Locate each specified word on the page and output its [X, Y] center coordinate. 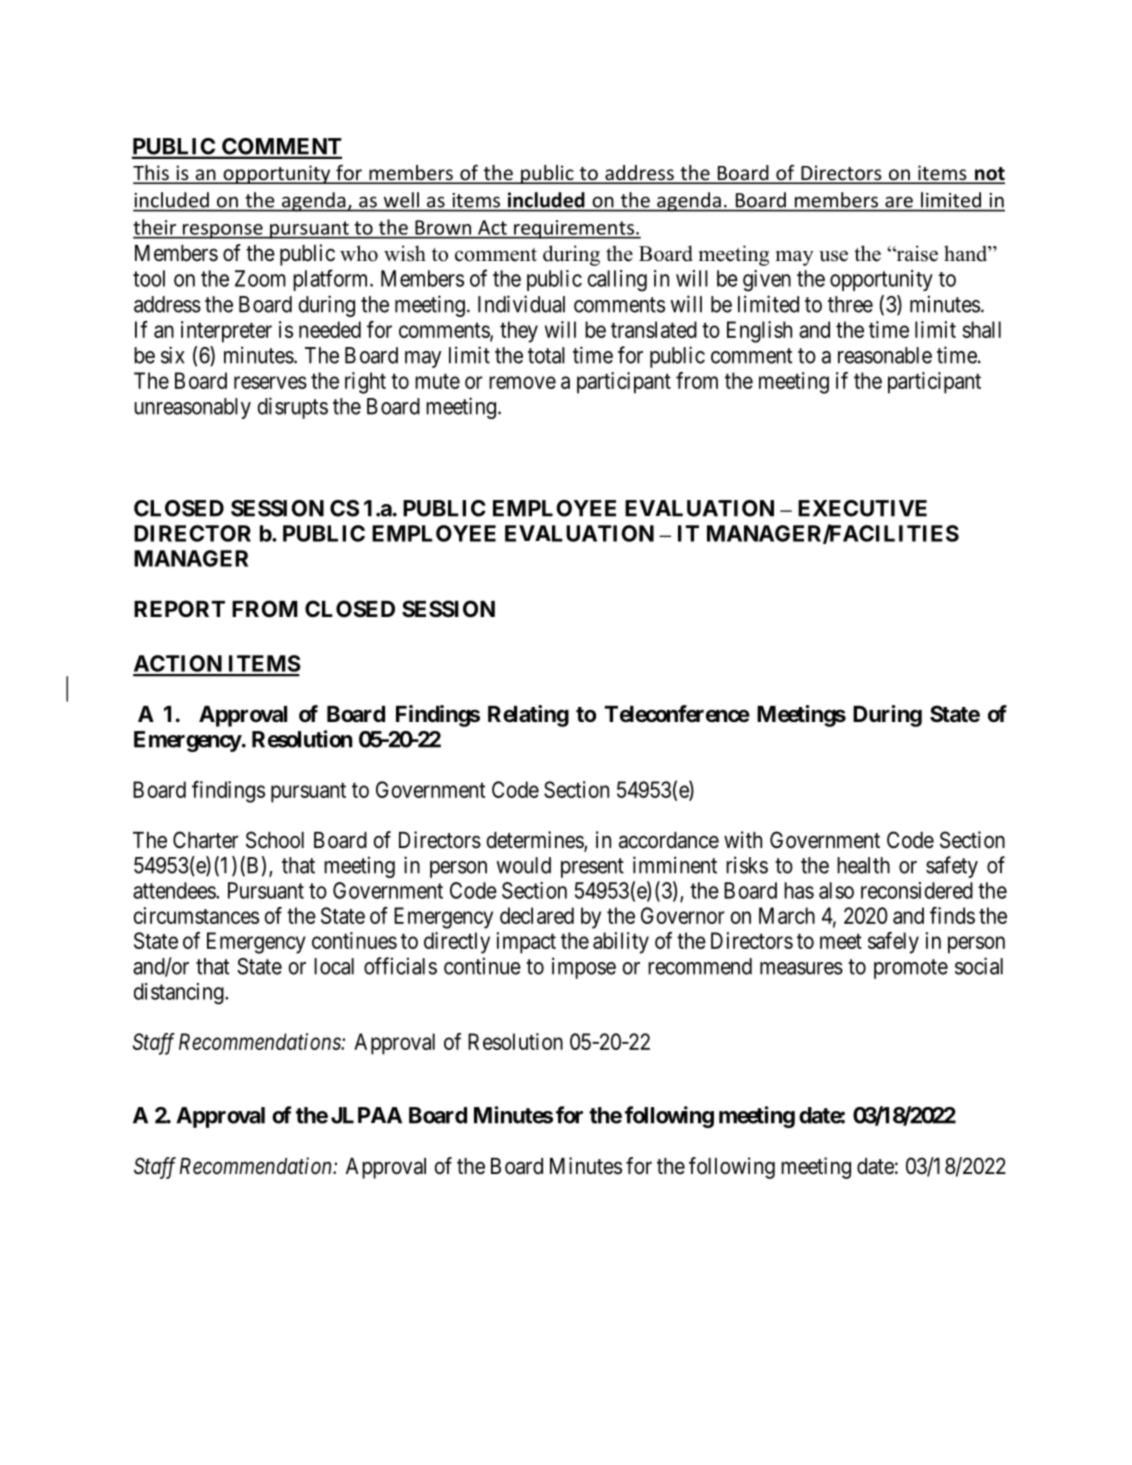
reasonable [885, 355]
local [334, 966]
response [223, 231]
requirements [574, 229]
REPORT [179, 608]
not [989, 175]
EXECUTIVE [862, 508]
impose [584, 968]
